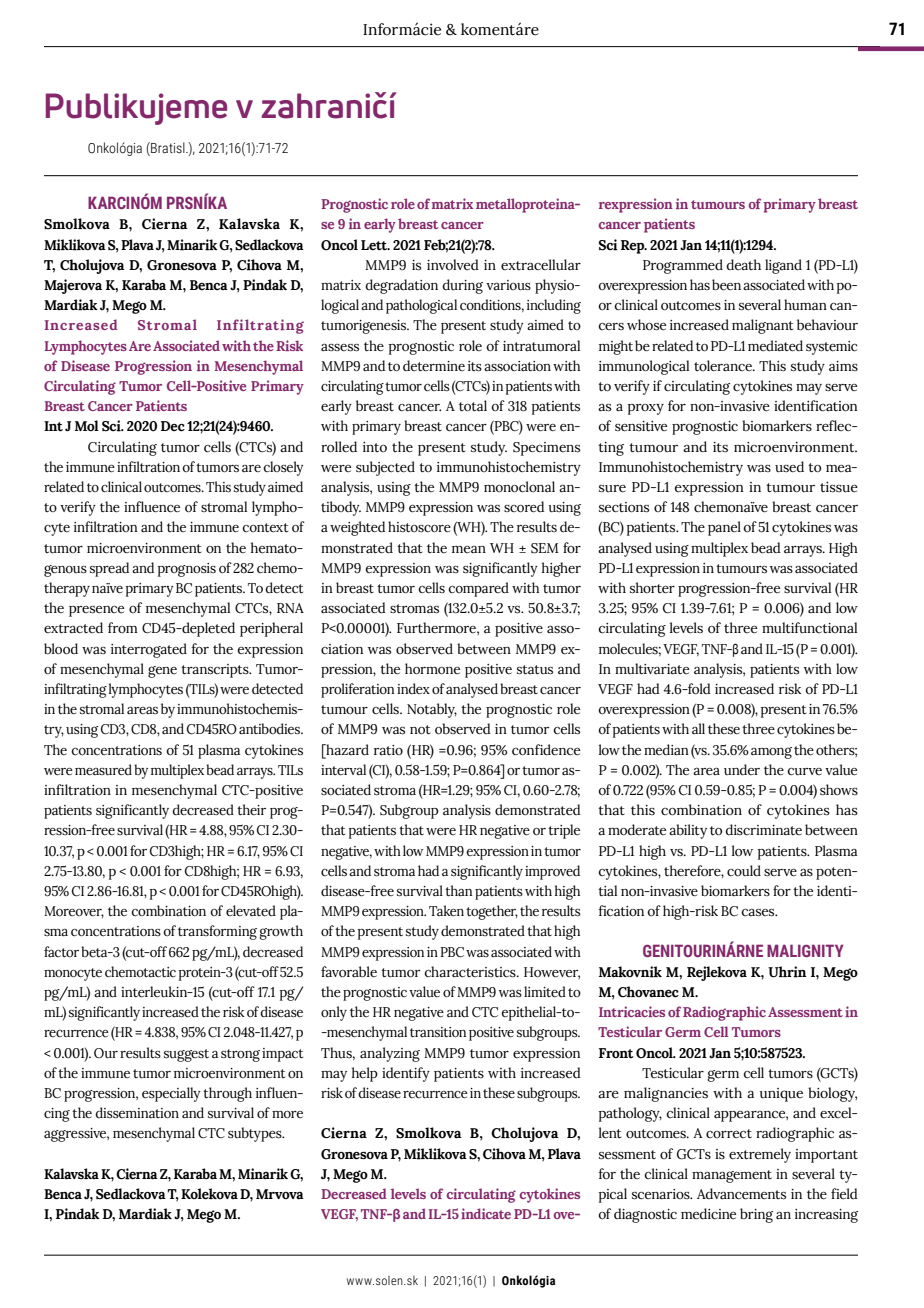  I want to click on indicate, so click(486, 1213).
